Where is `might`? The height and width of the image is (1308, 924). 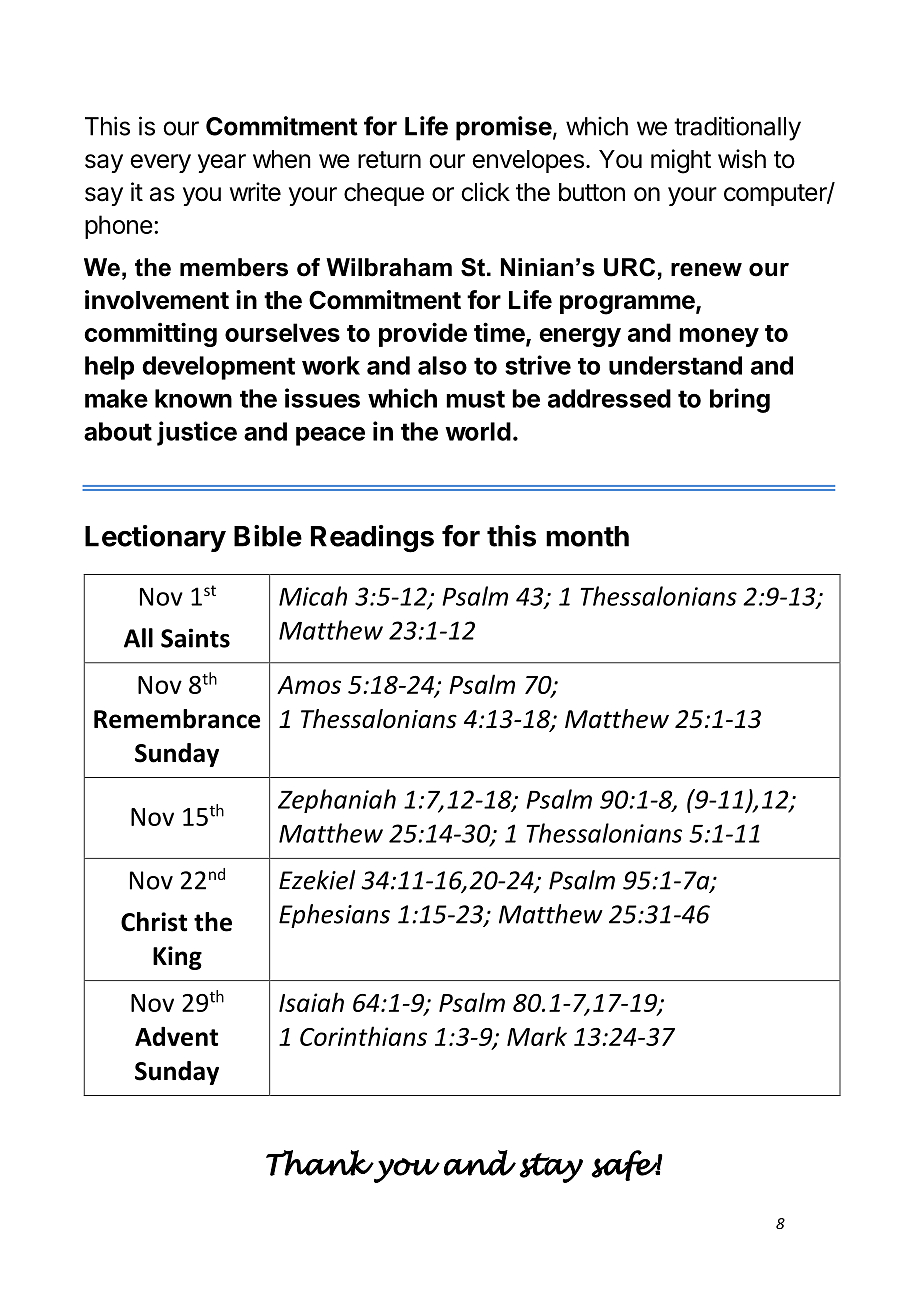 might is located at coordinates (681, 161).
